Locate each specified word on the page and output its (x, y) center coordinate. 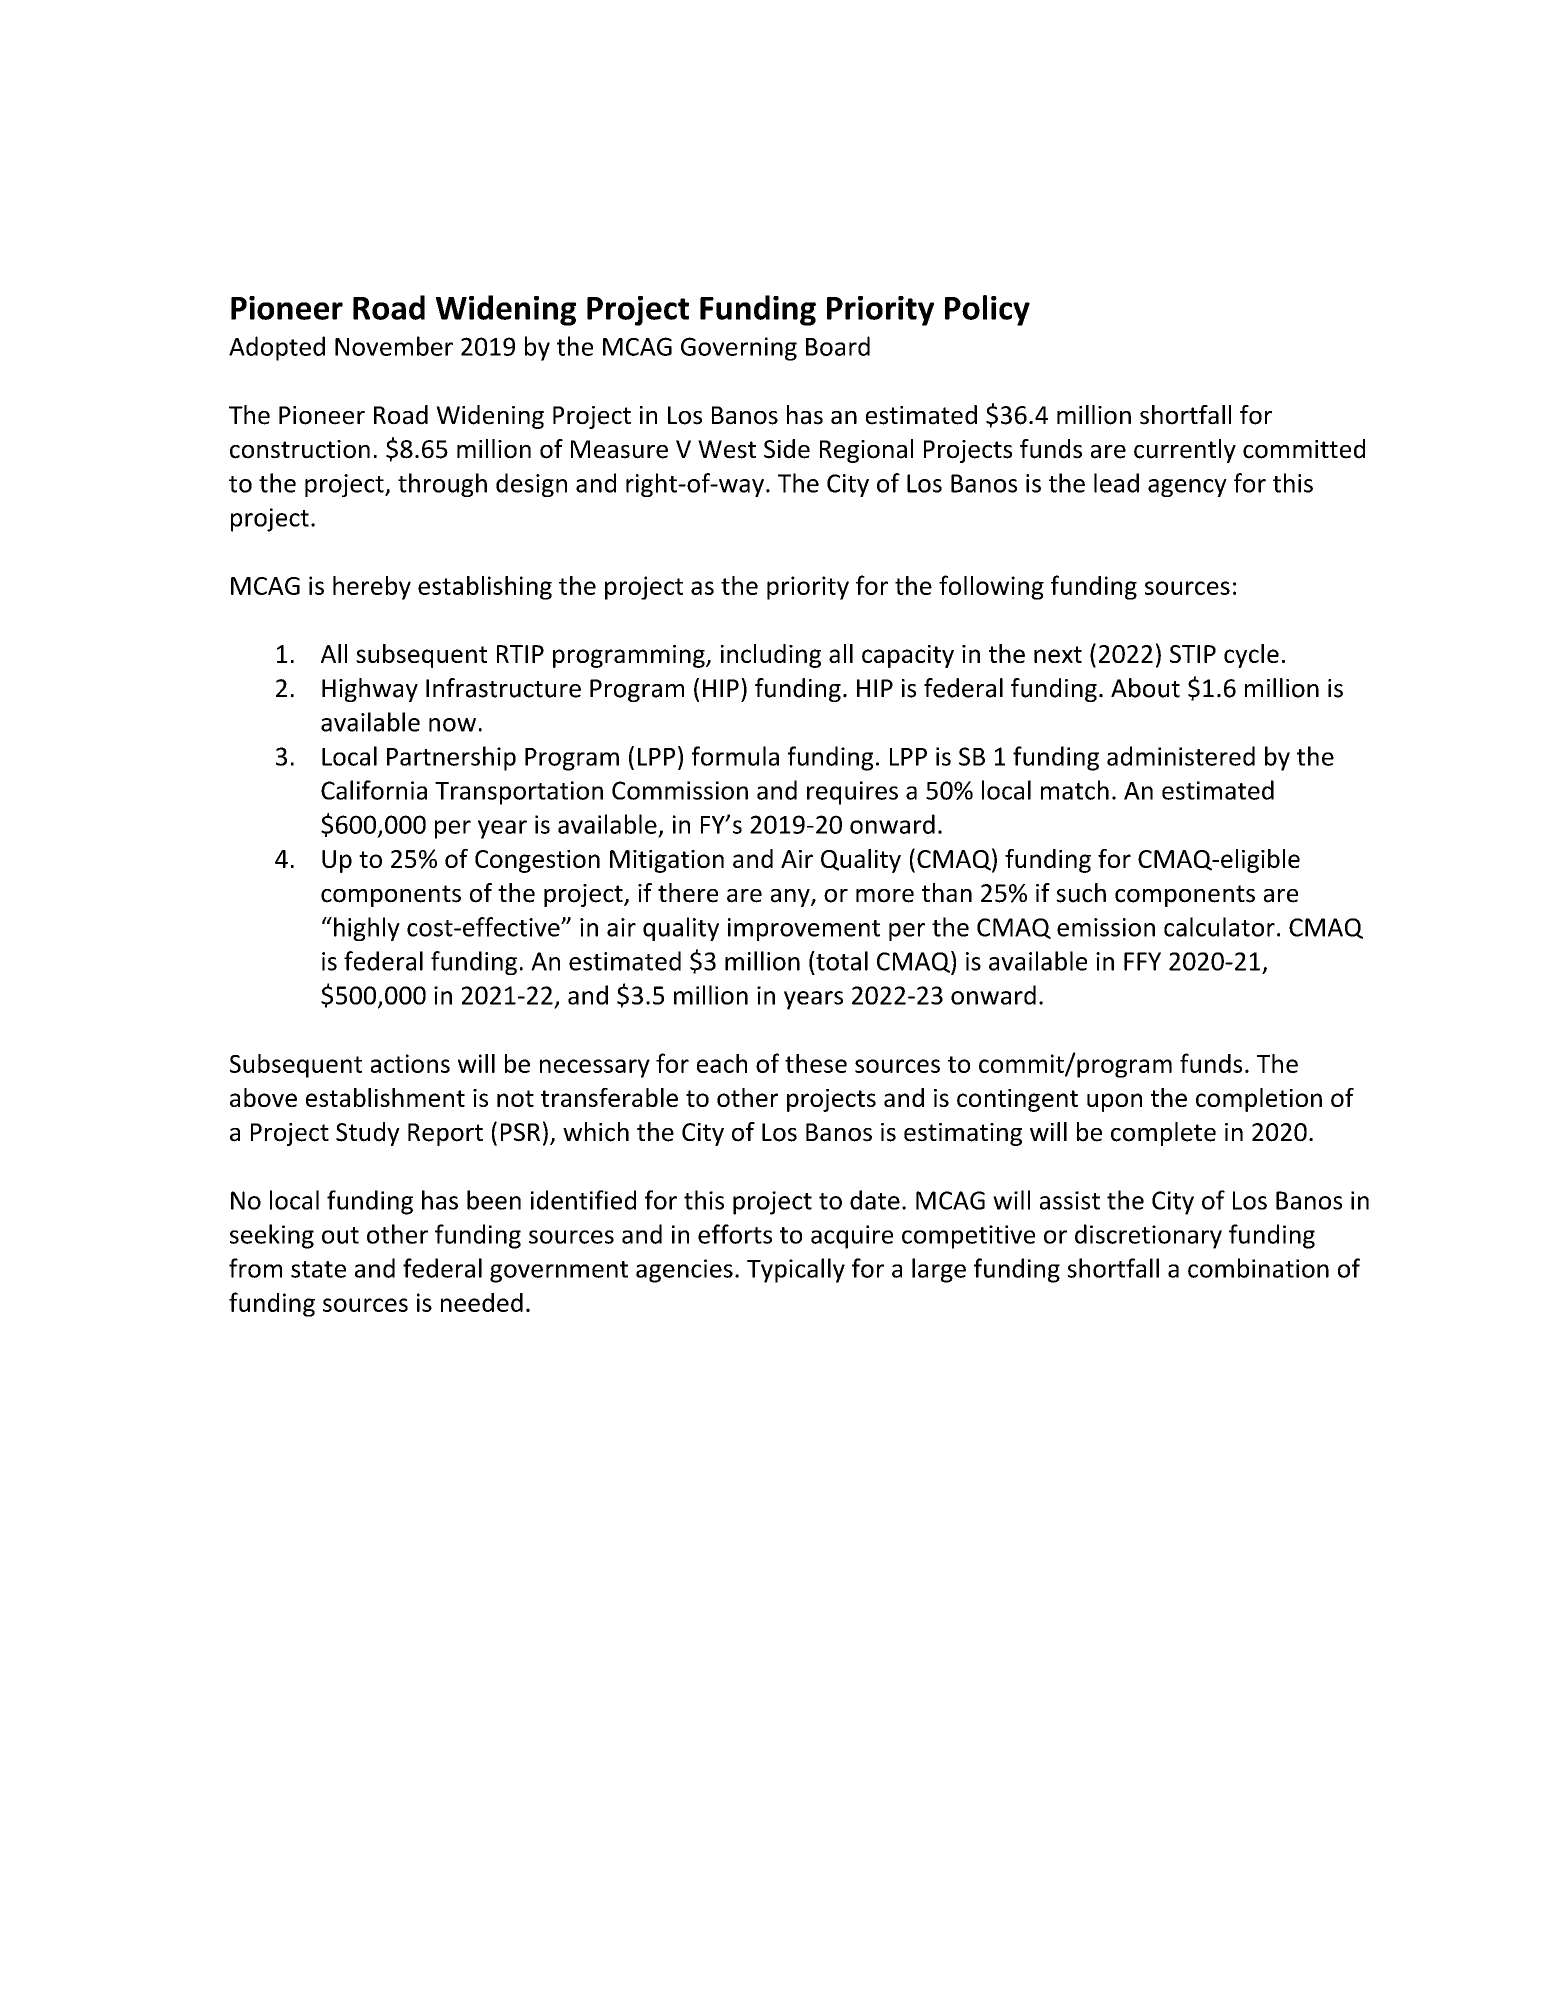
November (394, 346)
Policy (987, 310)
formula (735, 756)
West (727, 449)
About (1145, 688)
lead (1116, 483)
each (722, 1063)
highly (367, 929)
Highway (370, 690)
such (1081, 893)
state (318, 1269)
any (791, 898)
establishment (385, 1097)
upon (1114, 1102)
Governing (739, 349)
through (442, 485)
